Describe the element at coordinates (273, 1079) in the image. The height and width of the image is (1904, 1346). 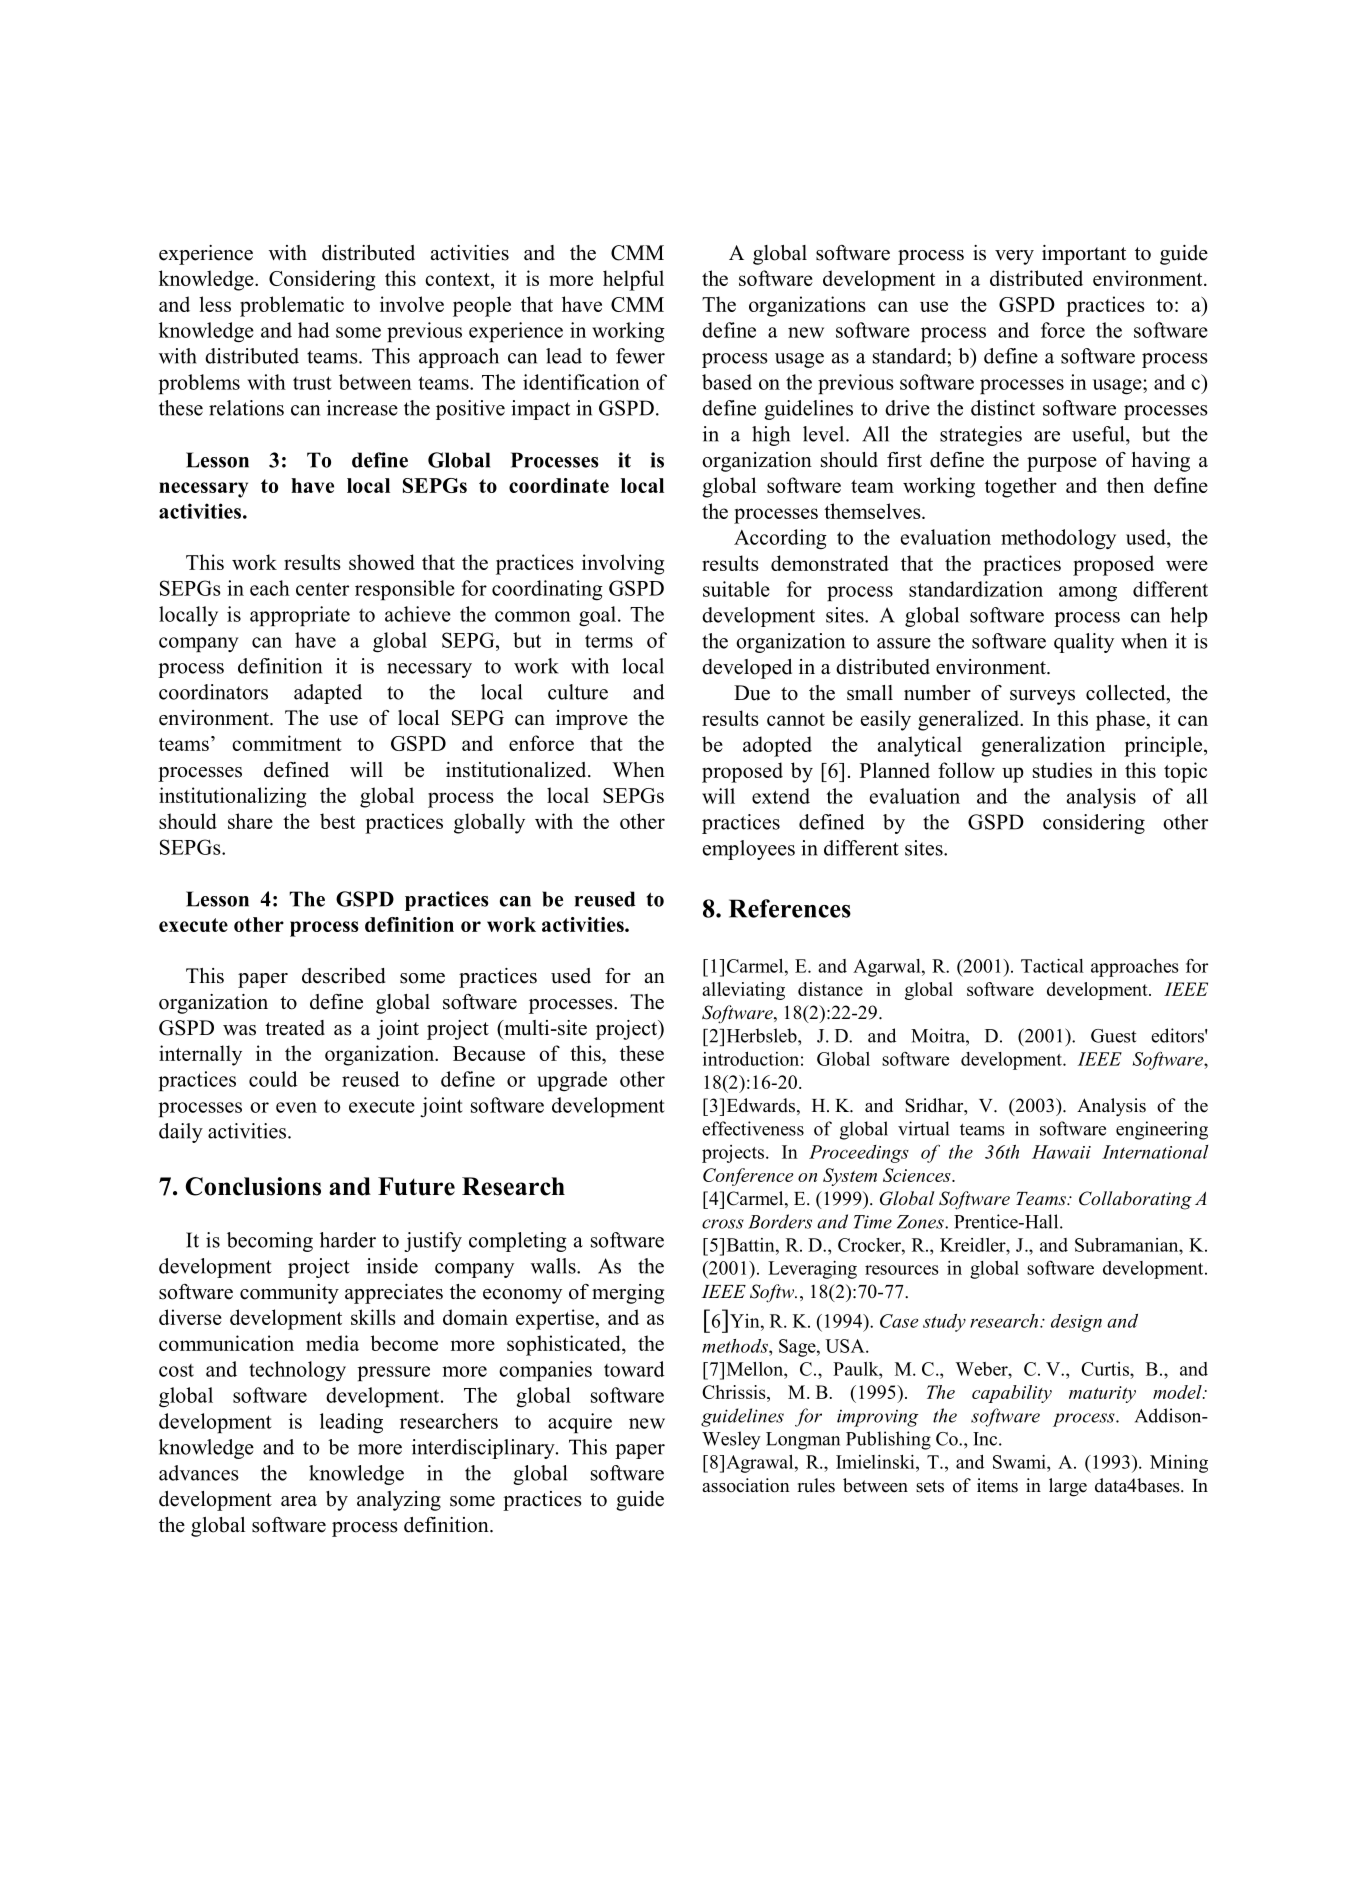
I see `could` at that location.
